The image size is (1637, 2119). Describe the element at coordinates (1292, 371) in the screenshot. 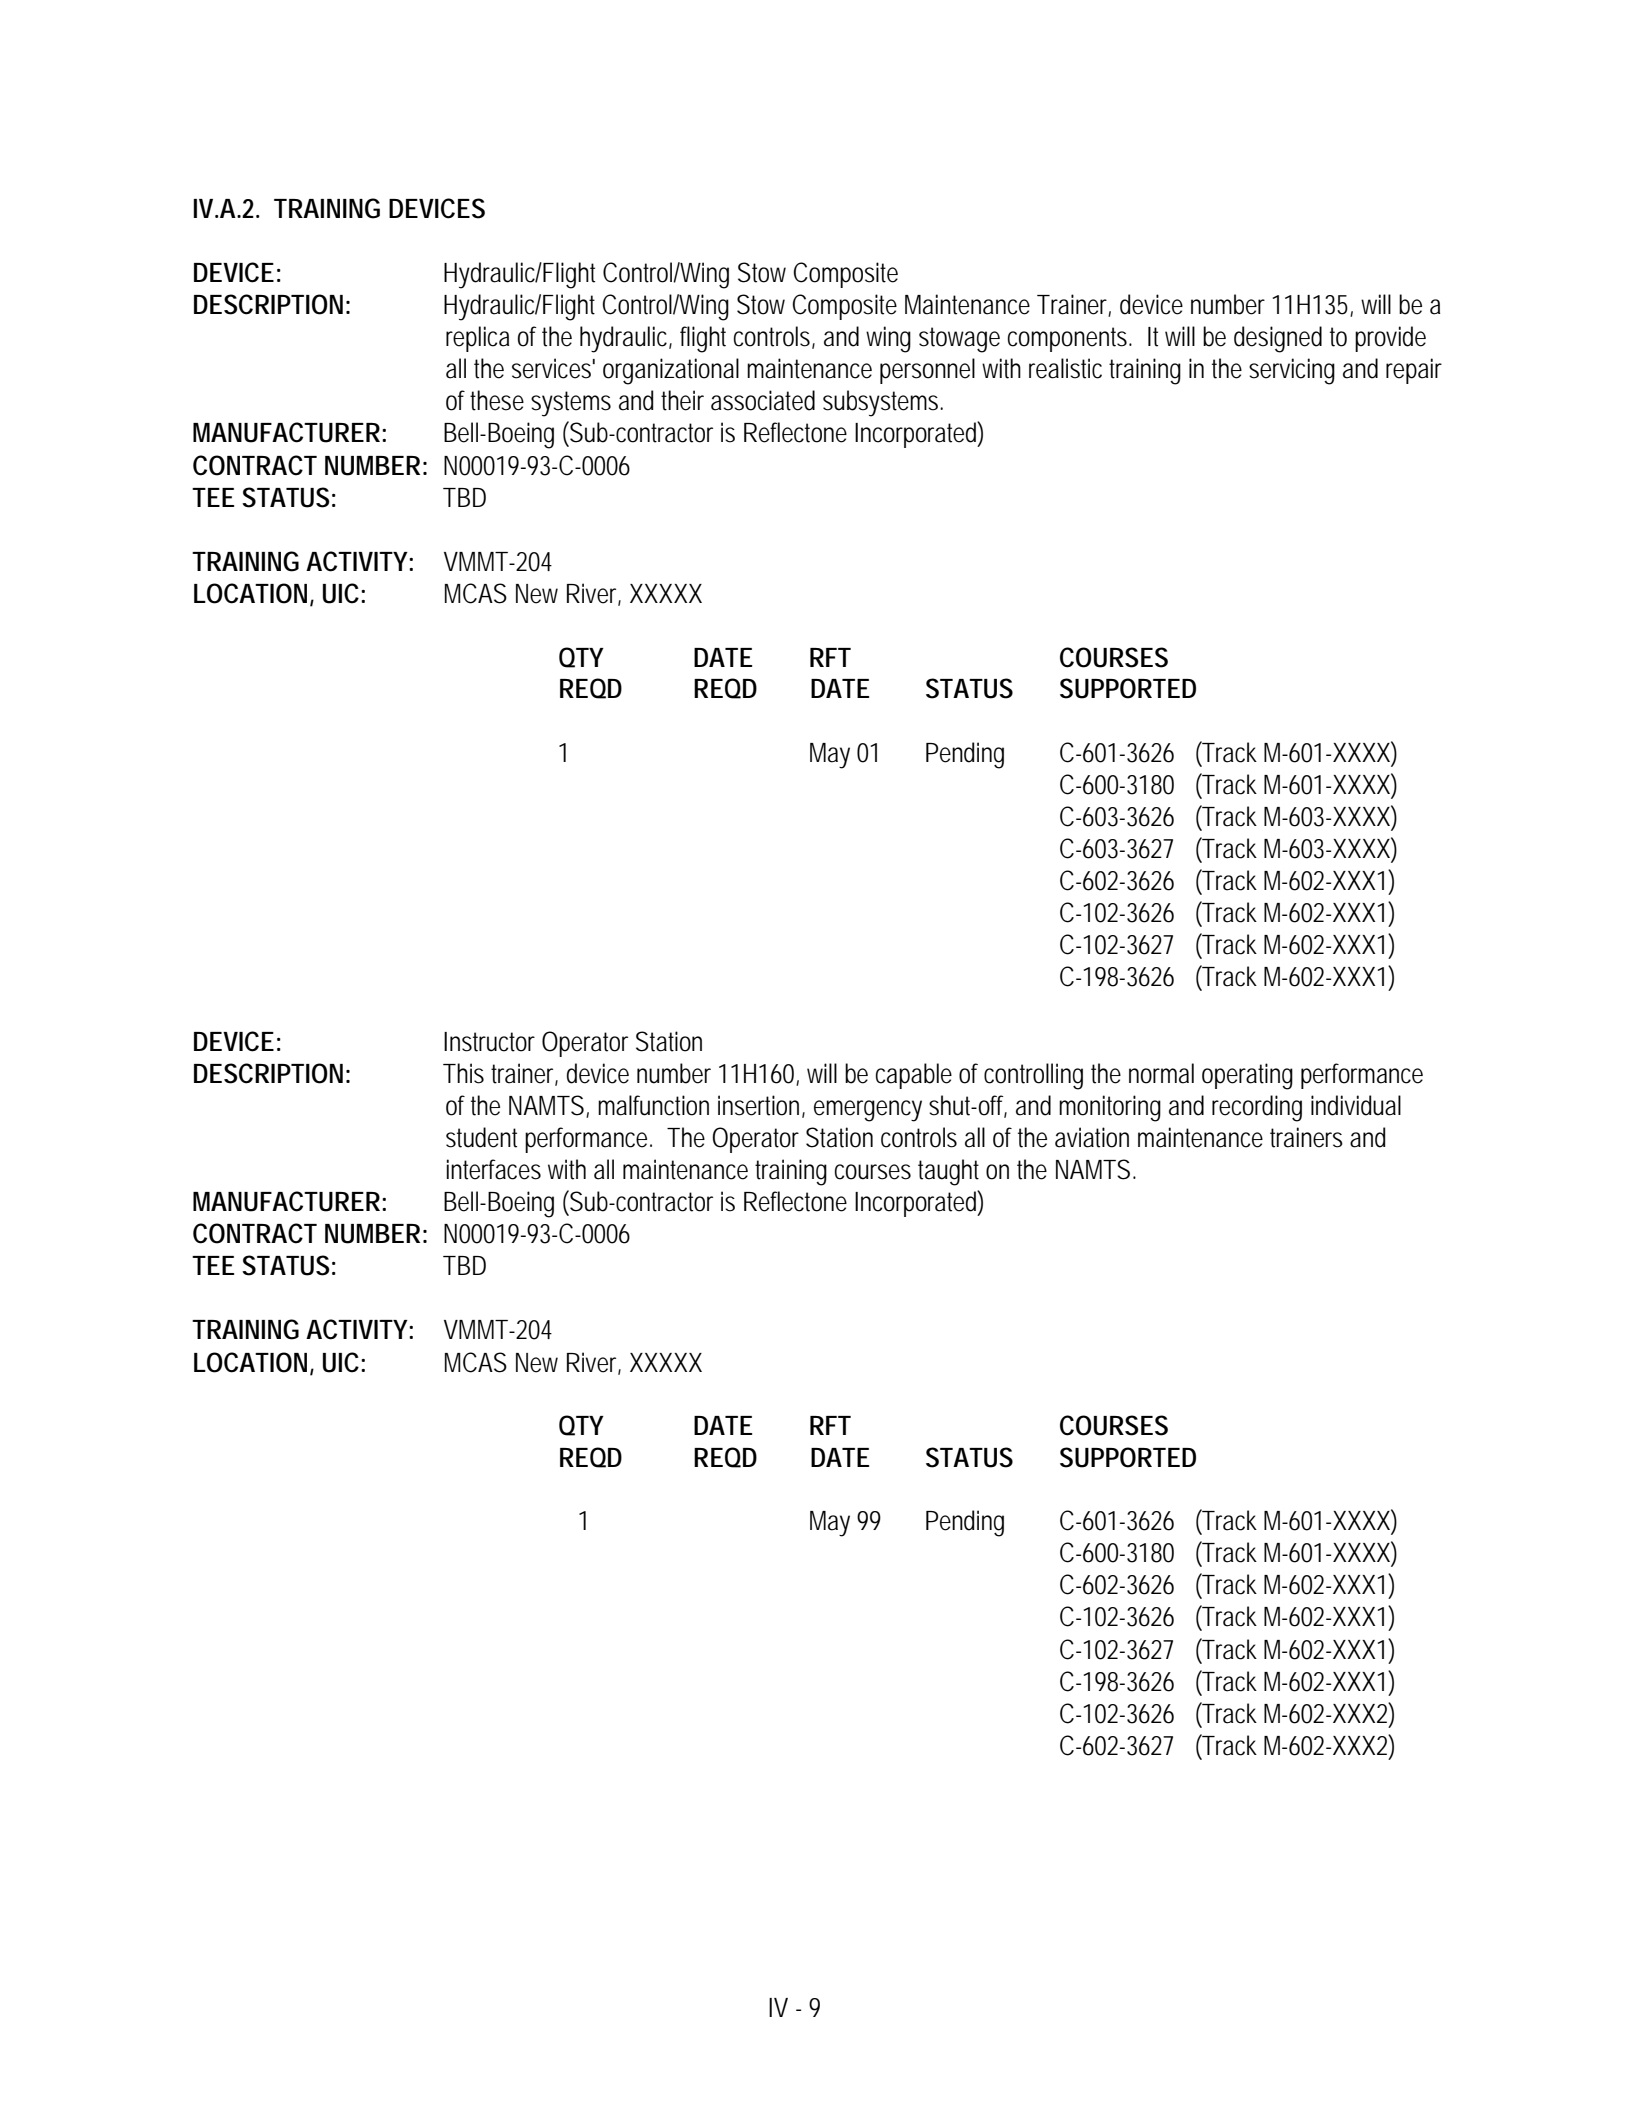

I see `servicing` at that location.
